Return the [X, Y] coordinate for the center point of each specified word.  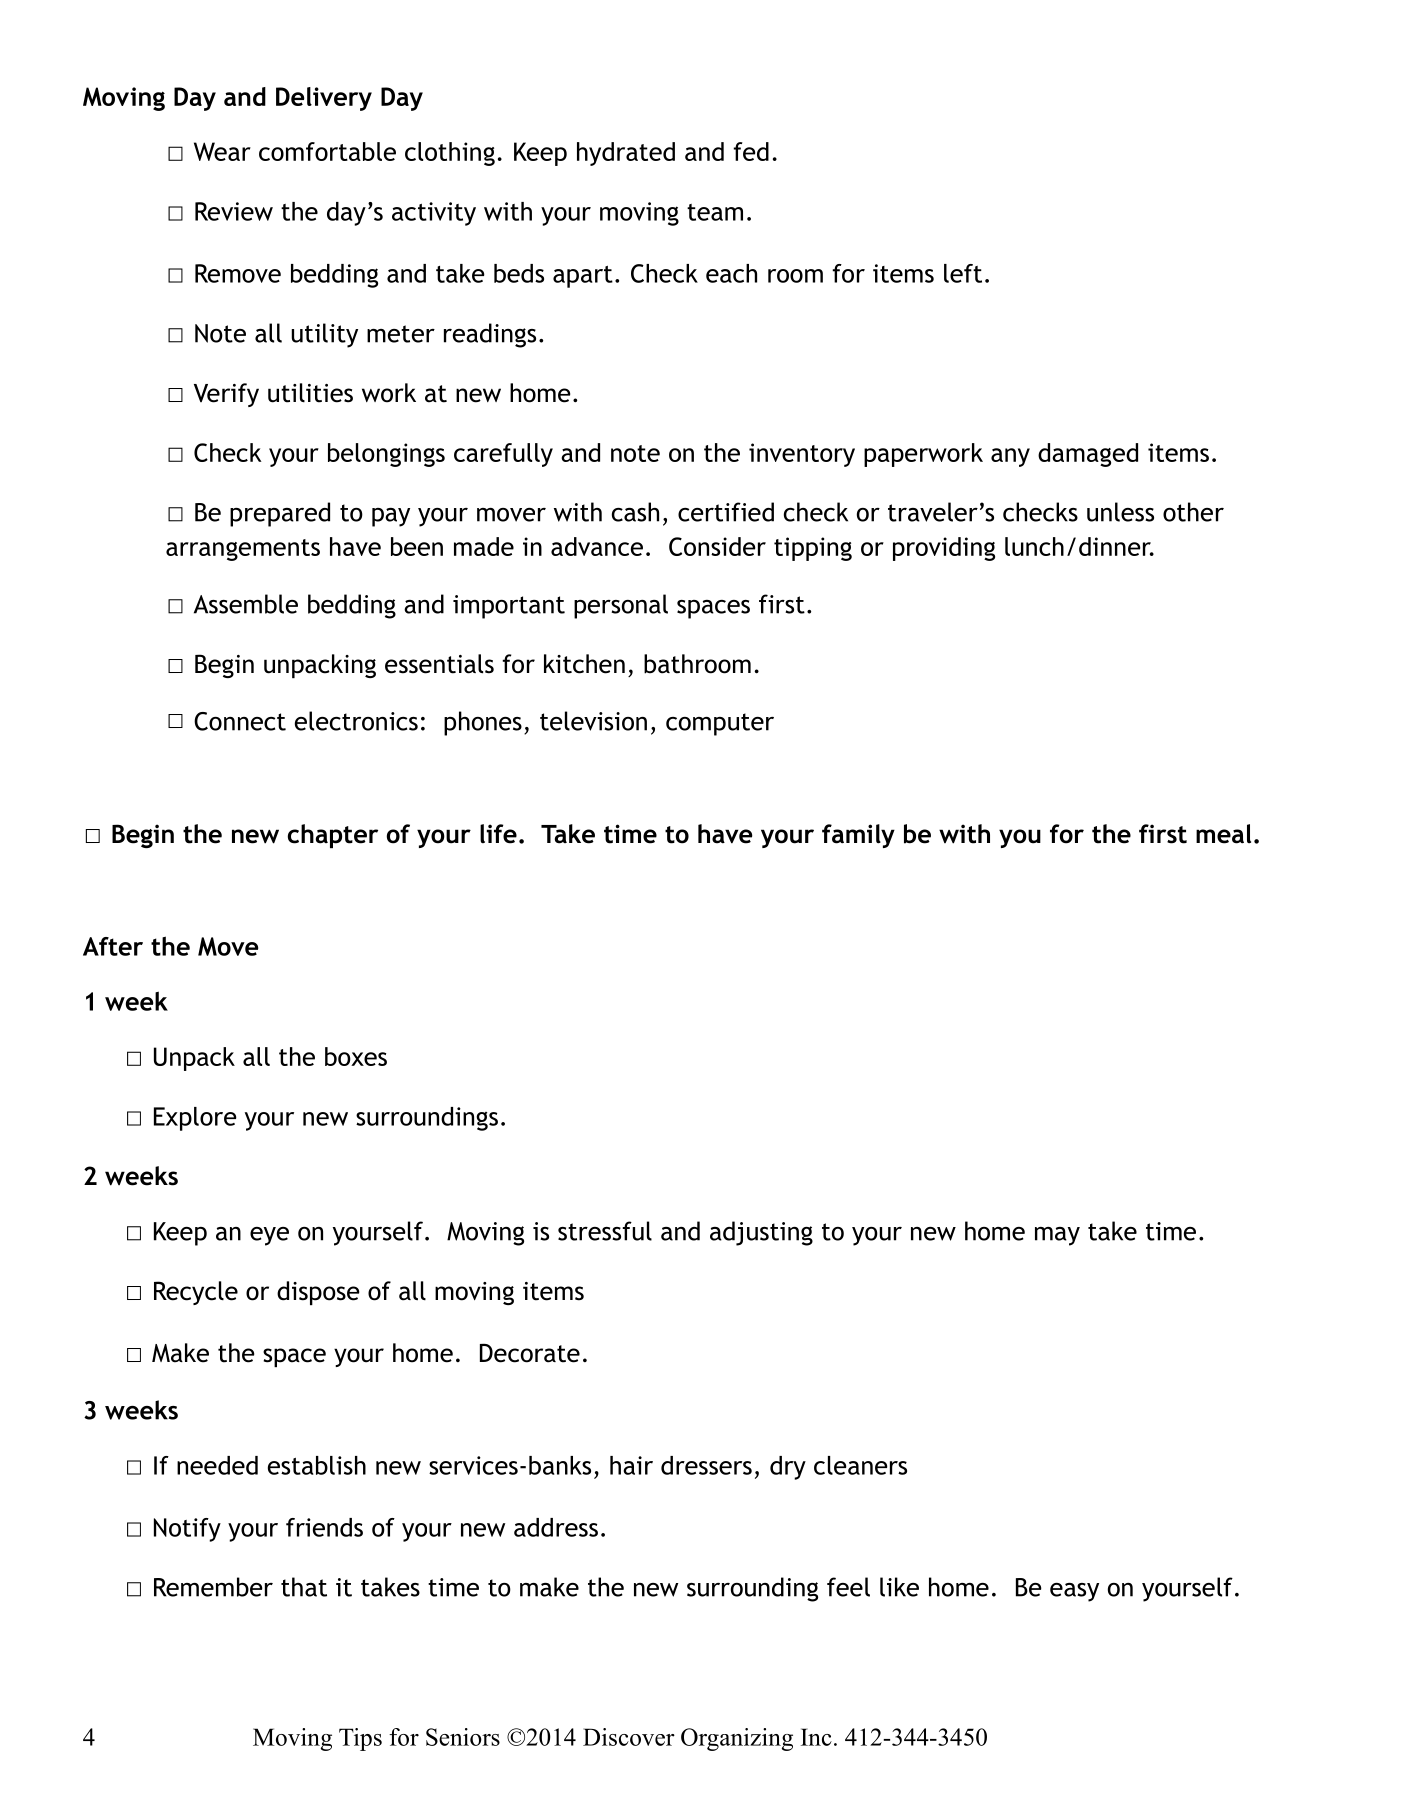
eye [269, 1236]
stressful [605, 1231]
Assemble [246, 604]
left [963, 273]
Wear [222, 151]
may [1057, 1236]
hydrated [626, 154]
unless [1120, 512]
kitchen [584, 664]
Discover [629, 1737]
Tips [360, 1739]
